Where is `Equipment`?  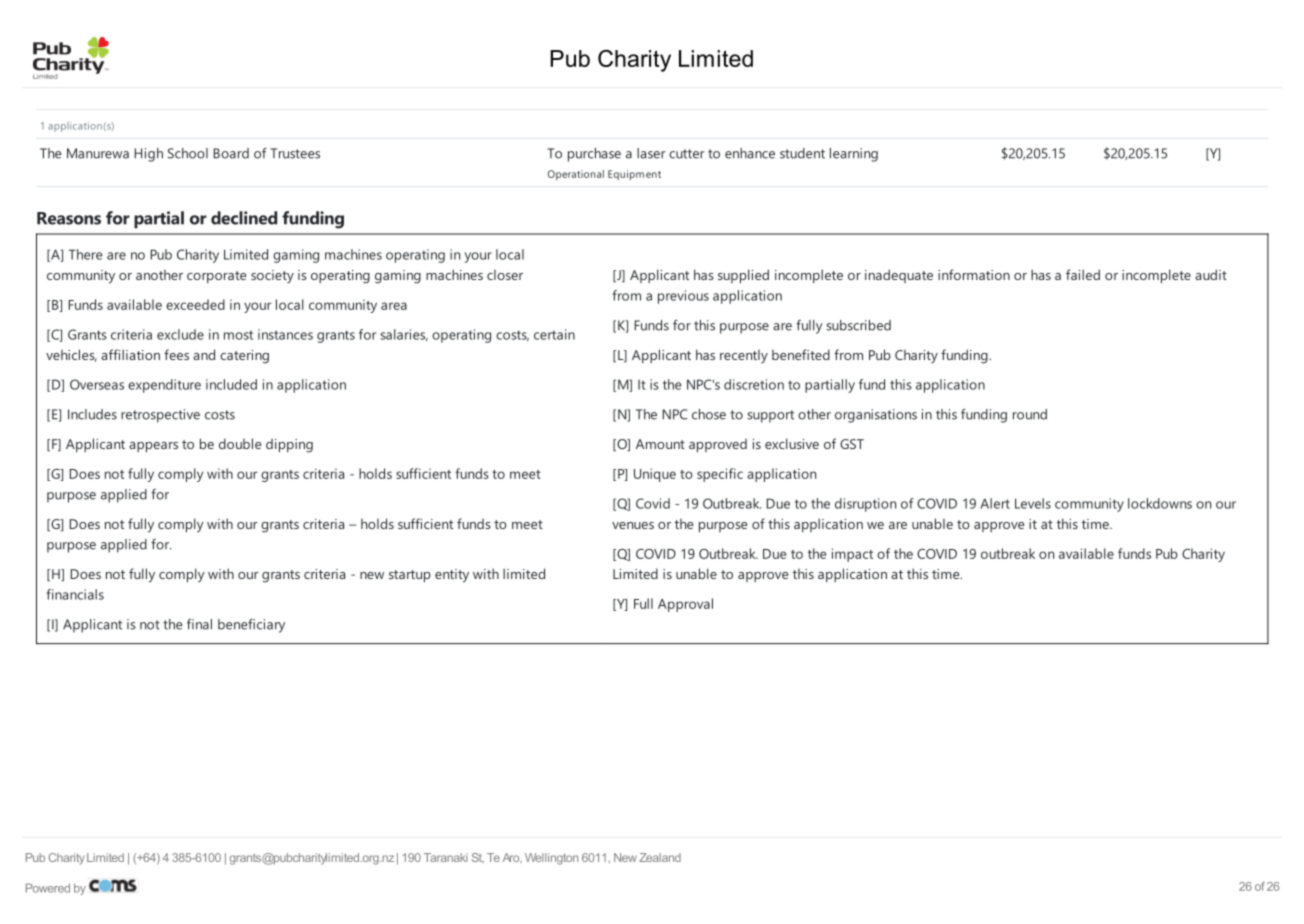
Equipment is located at coordinates (634, 175).
